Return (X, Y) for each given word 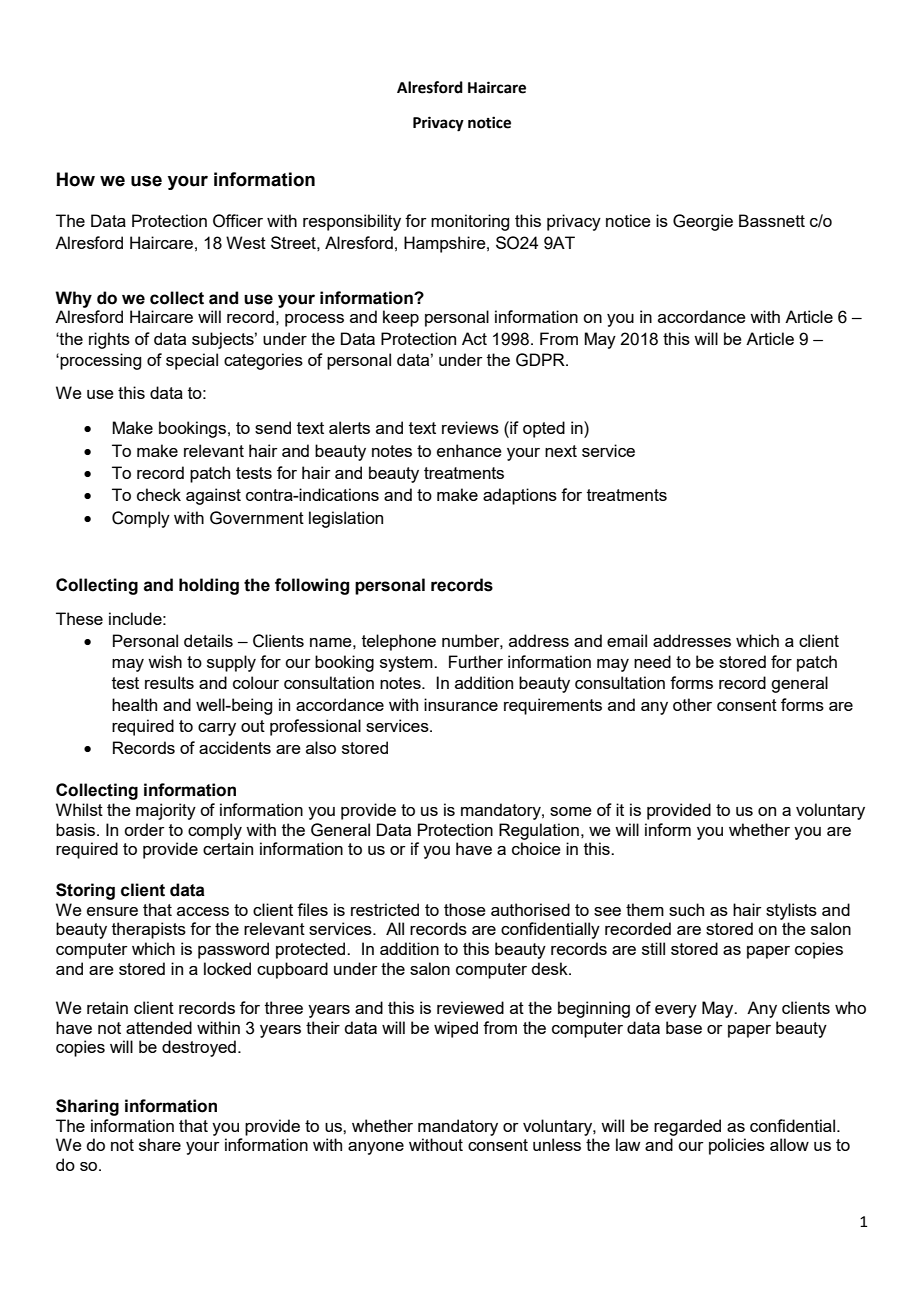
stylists (791, 911)
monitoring (470, 222)
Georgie (703, 222)
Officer (238, 221)
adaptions (520, 496)
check (159, 494)
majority (166, 811)
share (160, 1144)
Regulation (539, 831)
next (561, 451)
